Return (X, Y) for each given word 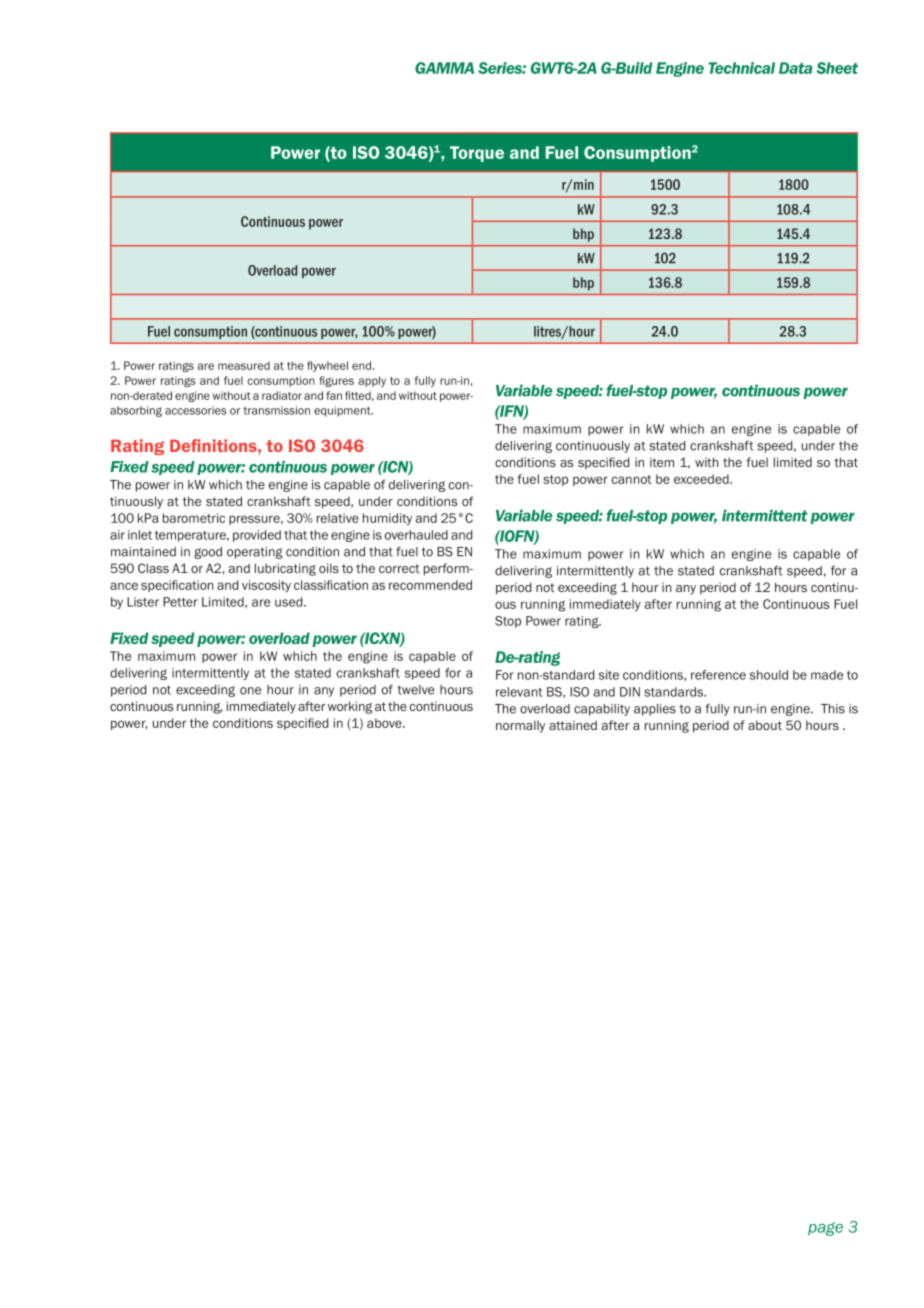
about (765, 725)
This (833, 709)
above (385, 723)
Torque (477, 154)
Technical (742, 68)
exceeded (702, 479)
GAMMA (444, 68)
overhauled (416, 535)
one (250, 691)
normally (520, 726)
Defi (185, 445)
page (825, 1229)
